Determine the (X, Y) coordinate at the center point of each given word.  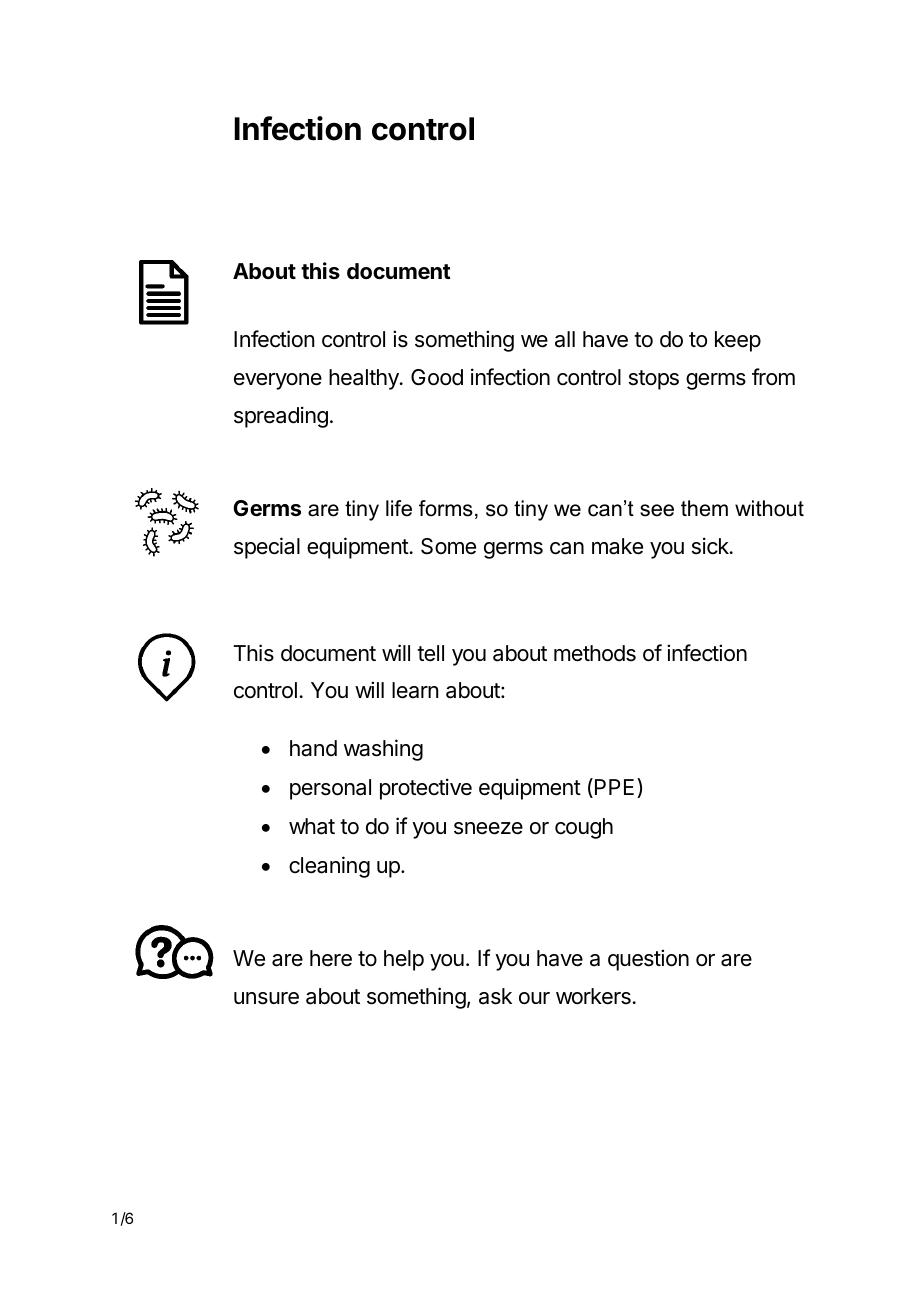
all (565, 339)
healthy (365, 379)
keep (738, 341)
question (648, 960)
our (534, 998)
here (331, 958)
